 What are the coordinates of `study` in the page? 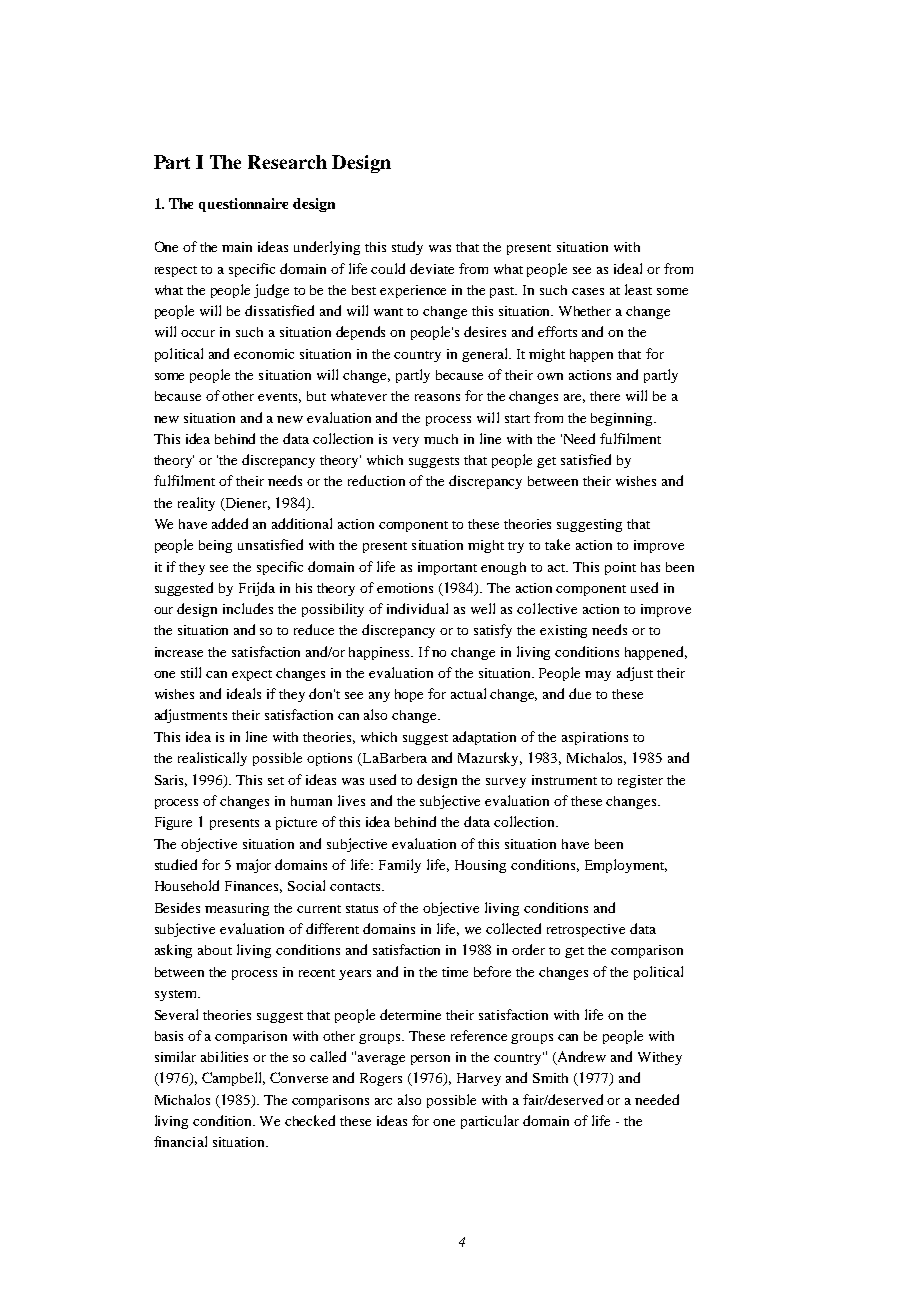 It's located at (407, 248).
